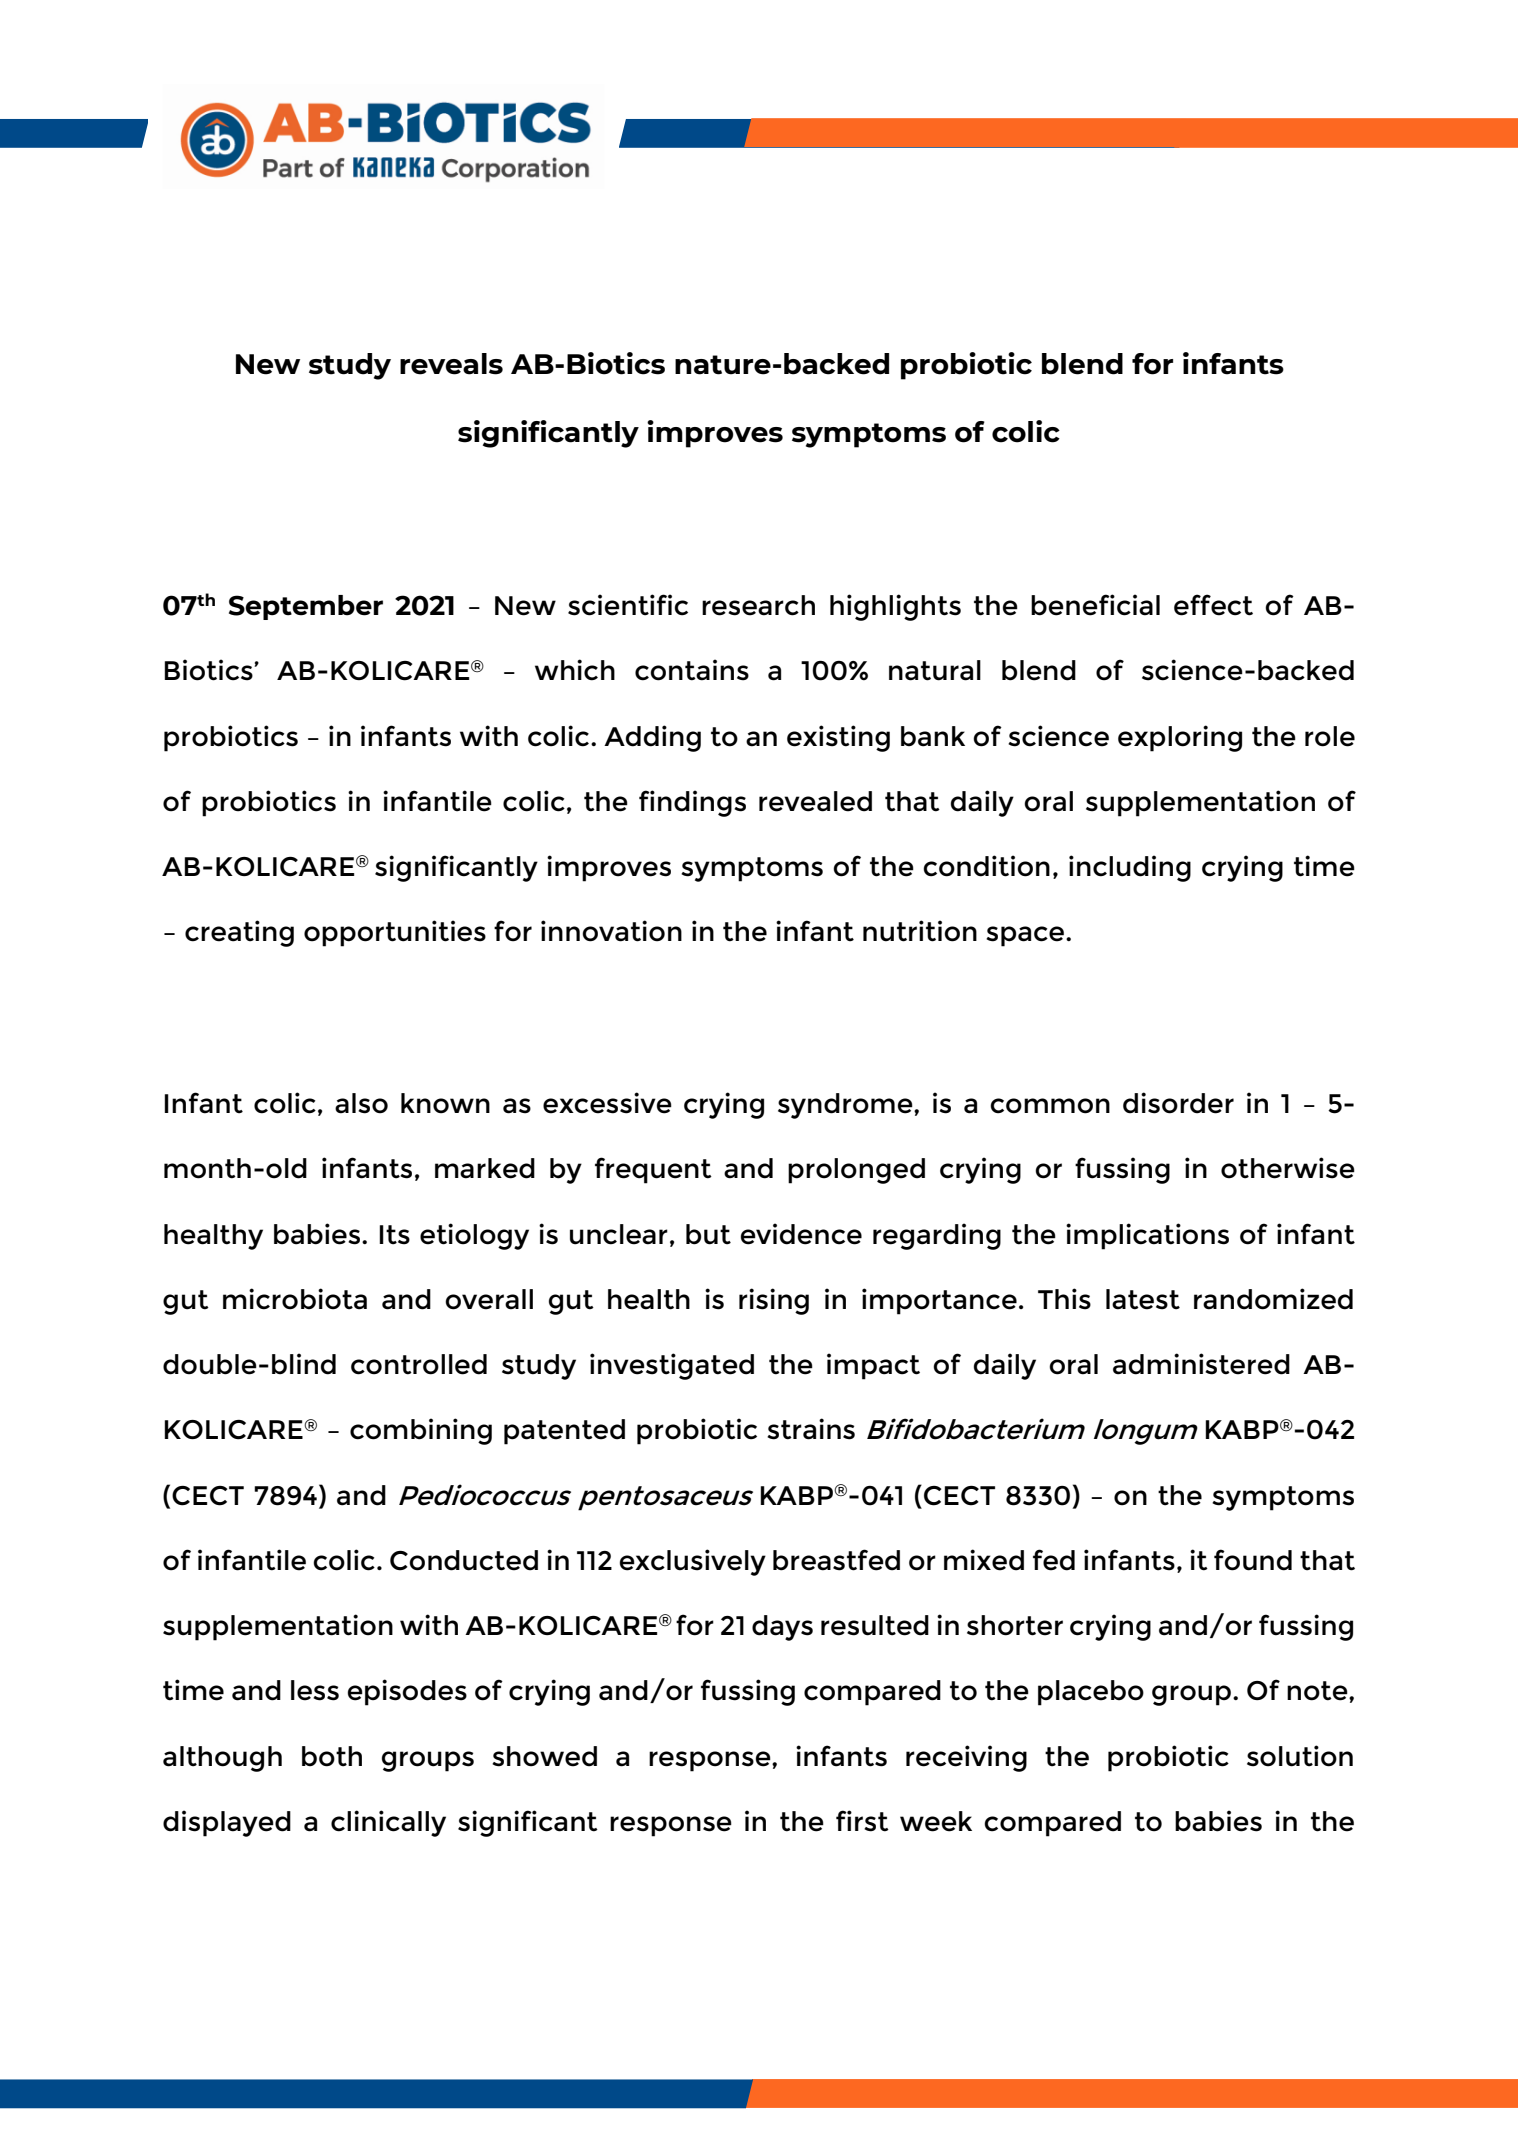  What do you see at coordinates (862, 1821) in the page?
I see `first` at bounding box center [862, 1821].
